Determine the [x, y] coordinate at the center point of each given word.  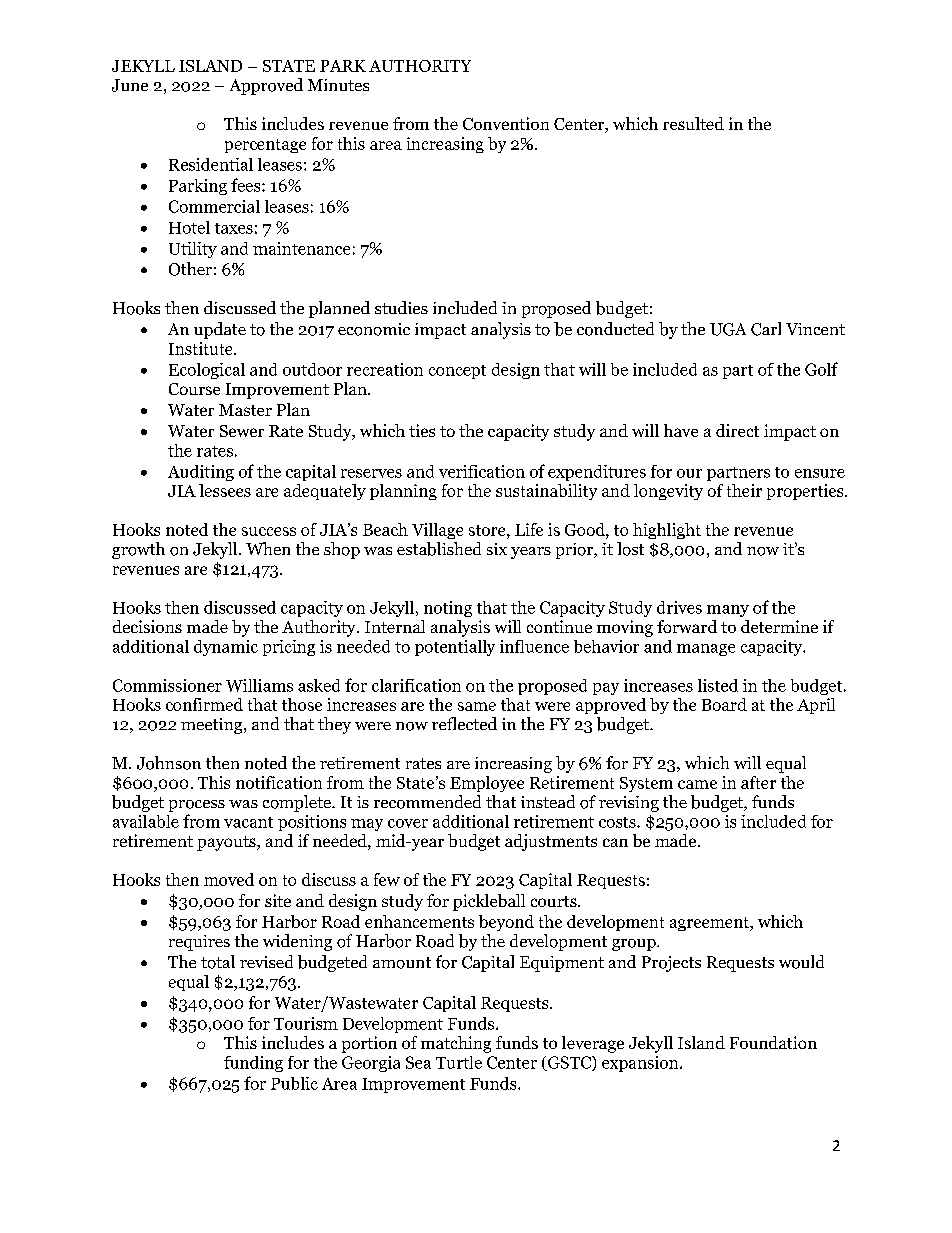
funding [253, 1064]
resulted [693, 123]
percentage [265, 146]
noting [448, 609]
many [728, 611]
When [268, 548]
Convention [506, 123]
